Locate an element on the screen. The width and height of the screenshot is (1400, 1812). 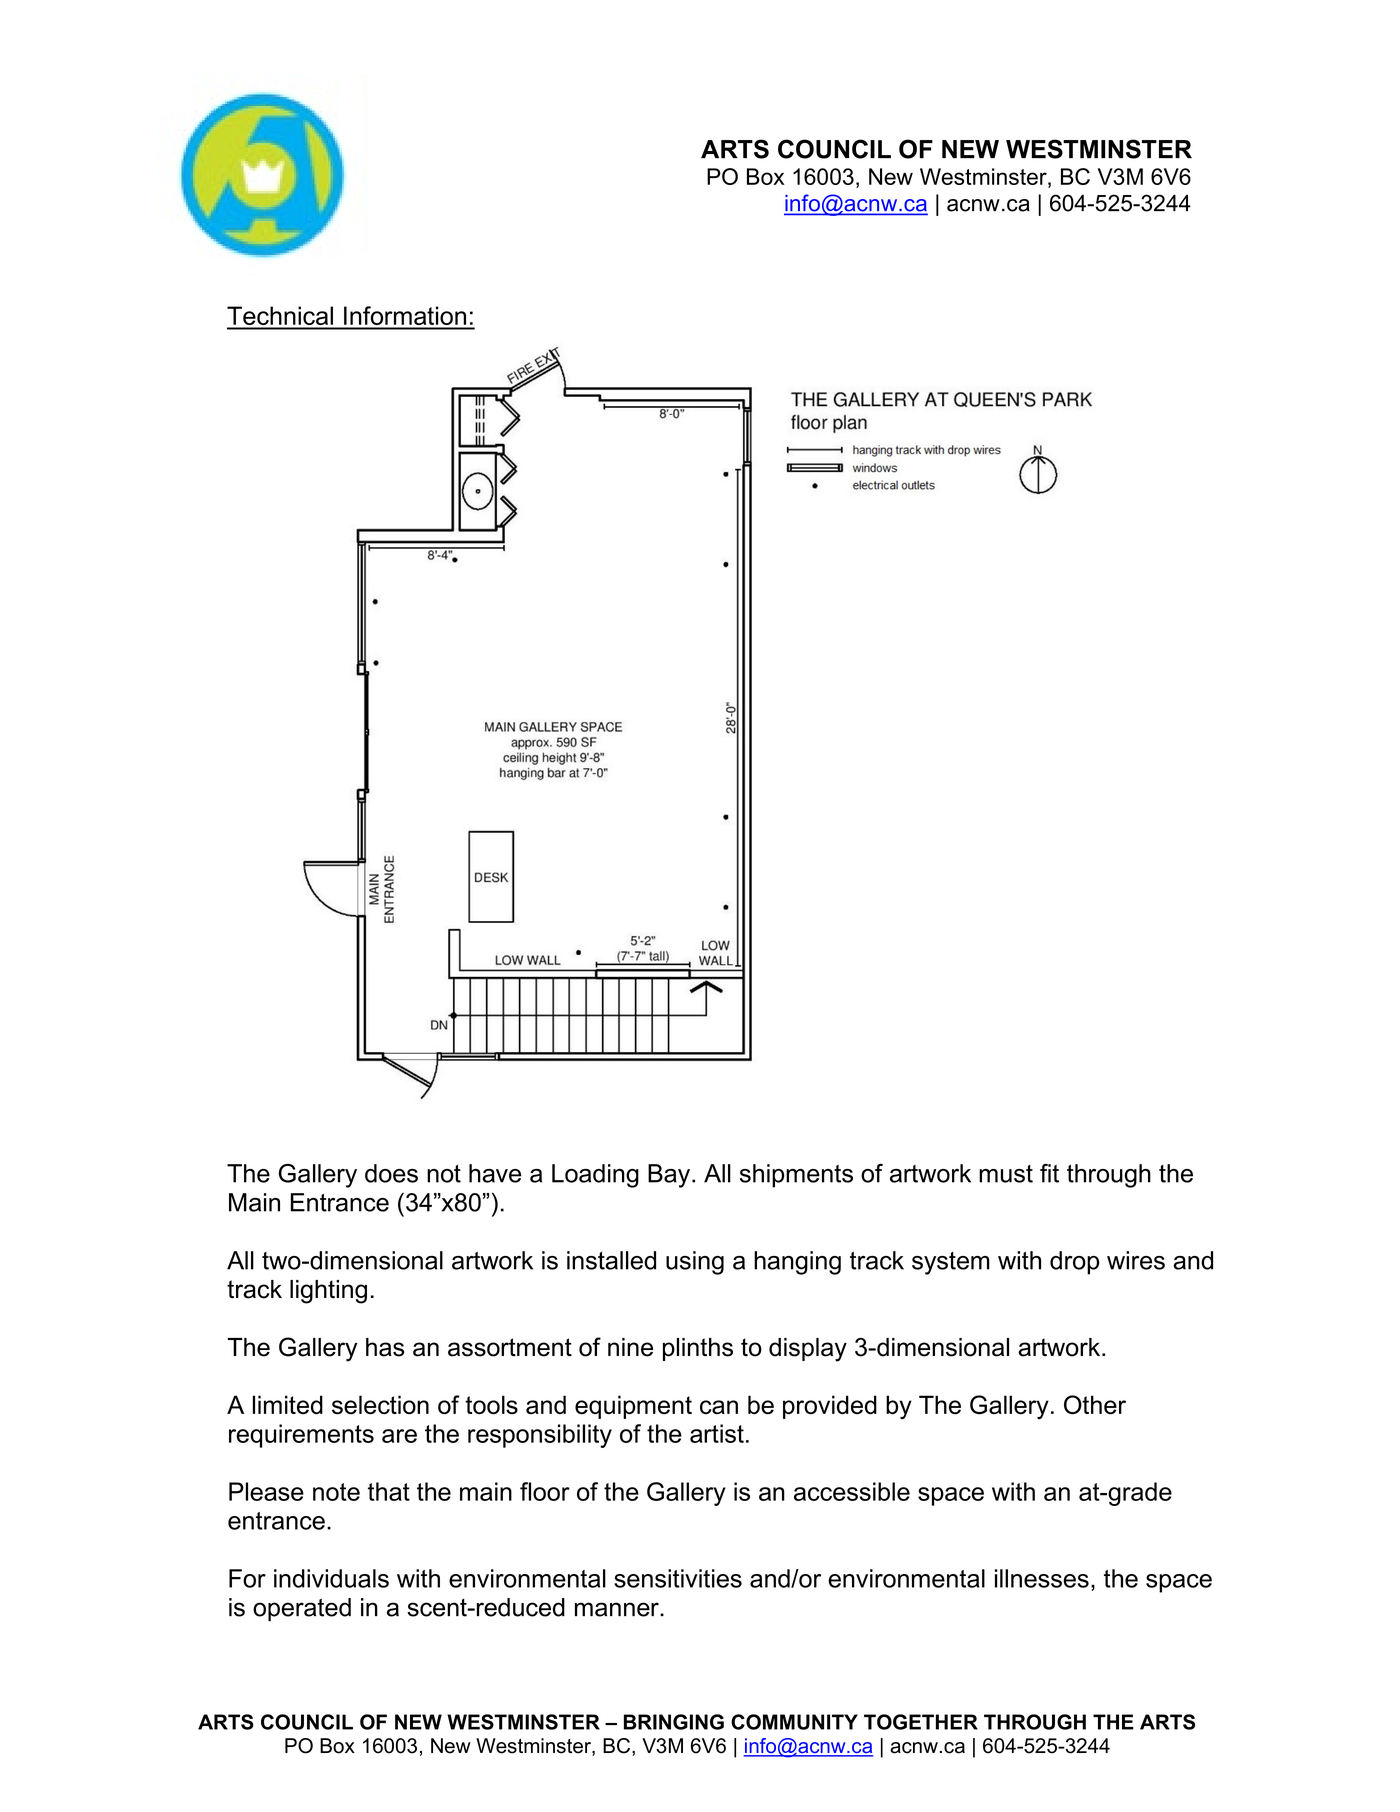
are is located at coordinates (399, 1436).
